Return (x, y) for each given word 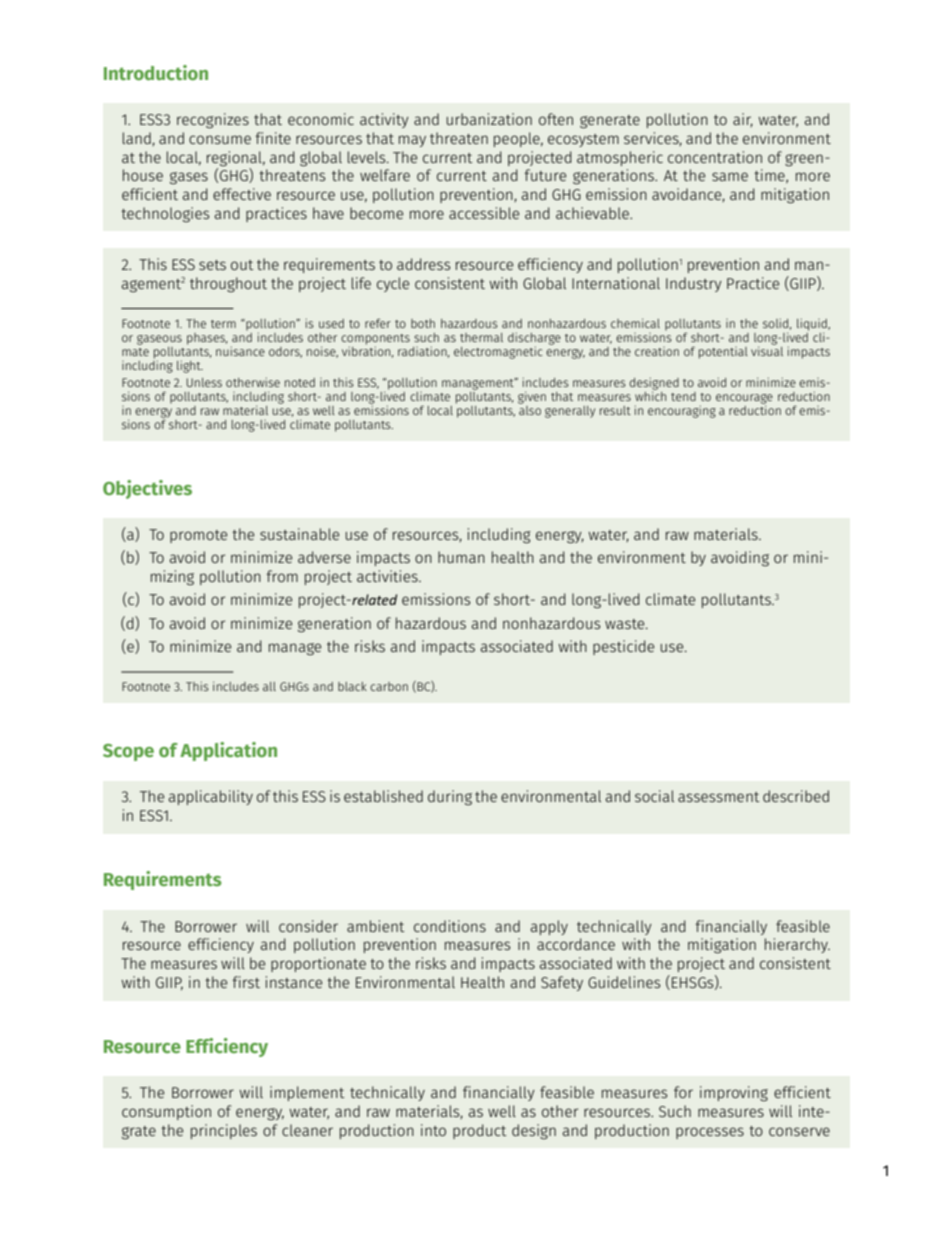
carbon (389, 686)
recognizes (213, 120)
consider (308, 926)
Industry (694, 284)
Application (228, 751)
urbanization (489, 119)
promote (198, 536)
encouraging (682, 411)
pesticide (623, 647)
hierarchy (797, 945)
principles (224, 1131)
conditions (450, 926)
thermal (481, 337)
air (743, 120)
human (461, 557)
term (223, 324)
